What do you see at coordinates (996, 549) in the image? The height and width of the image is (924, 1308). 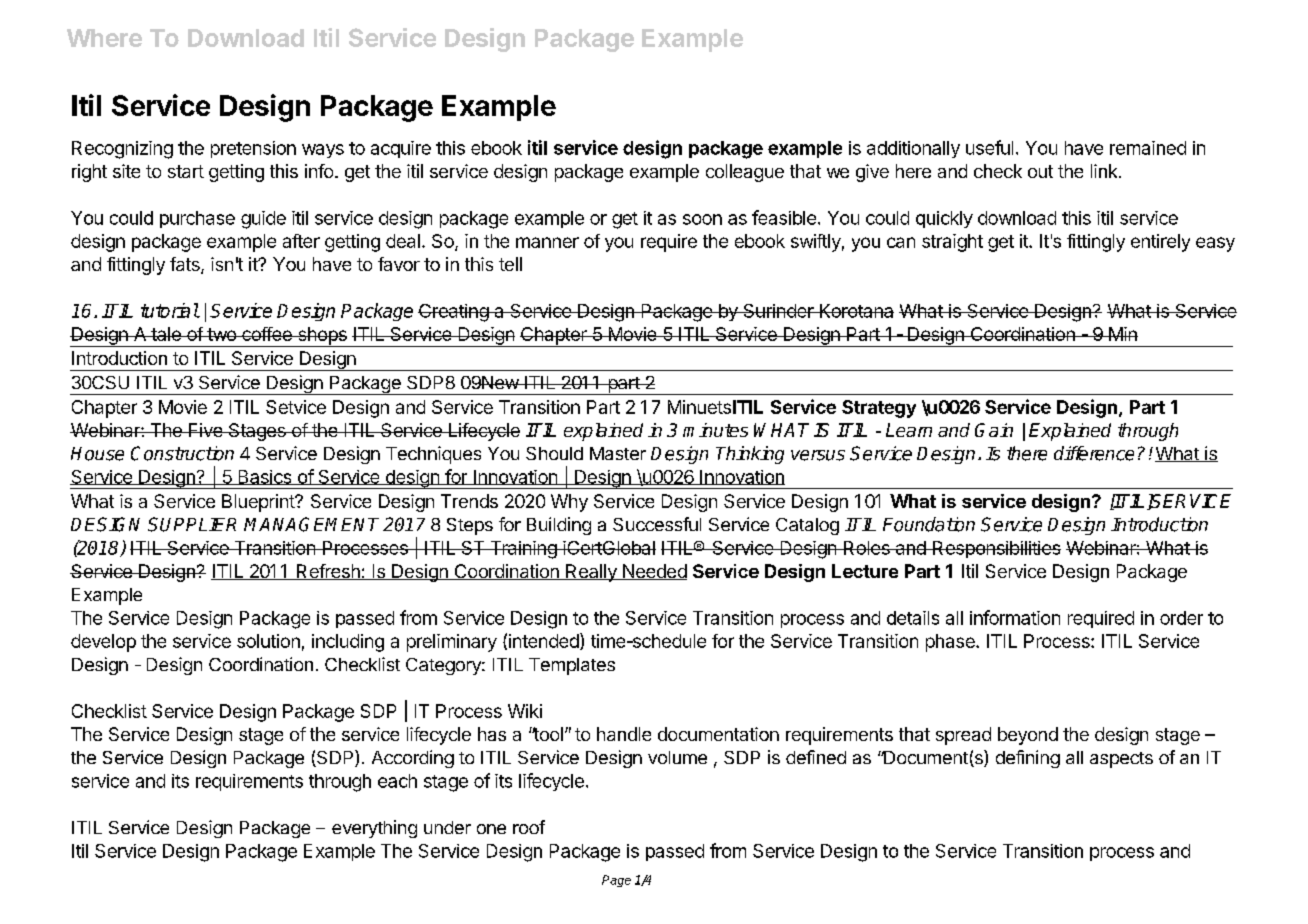 I see `Responsibilities` at bounding box center [996, 549].
